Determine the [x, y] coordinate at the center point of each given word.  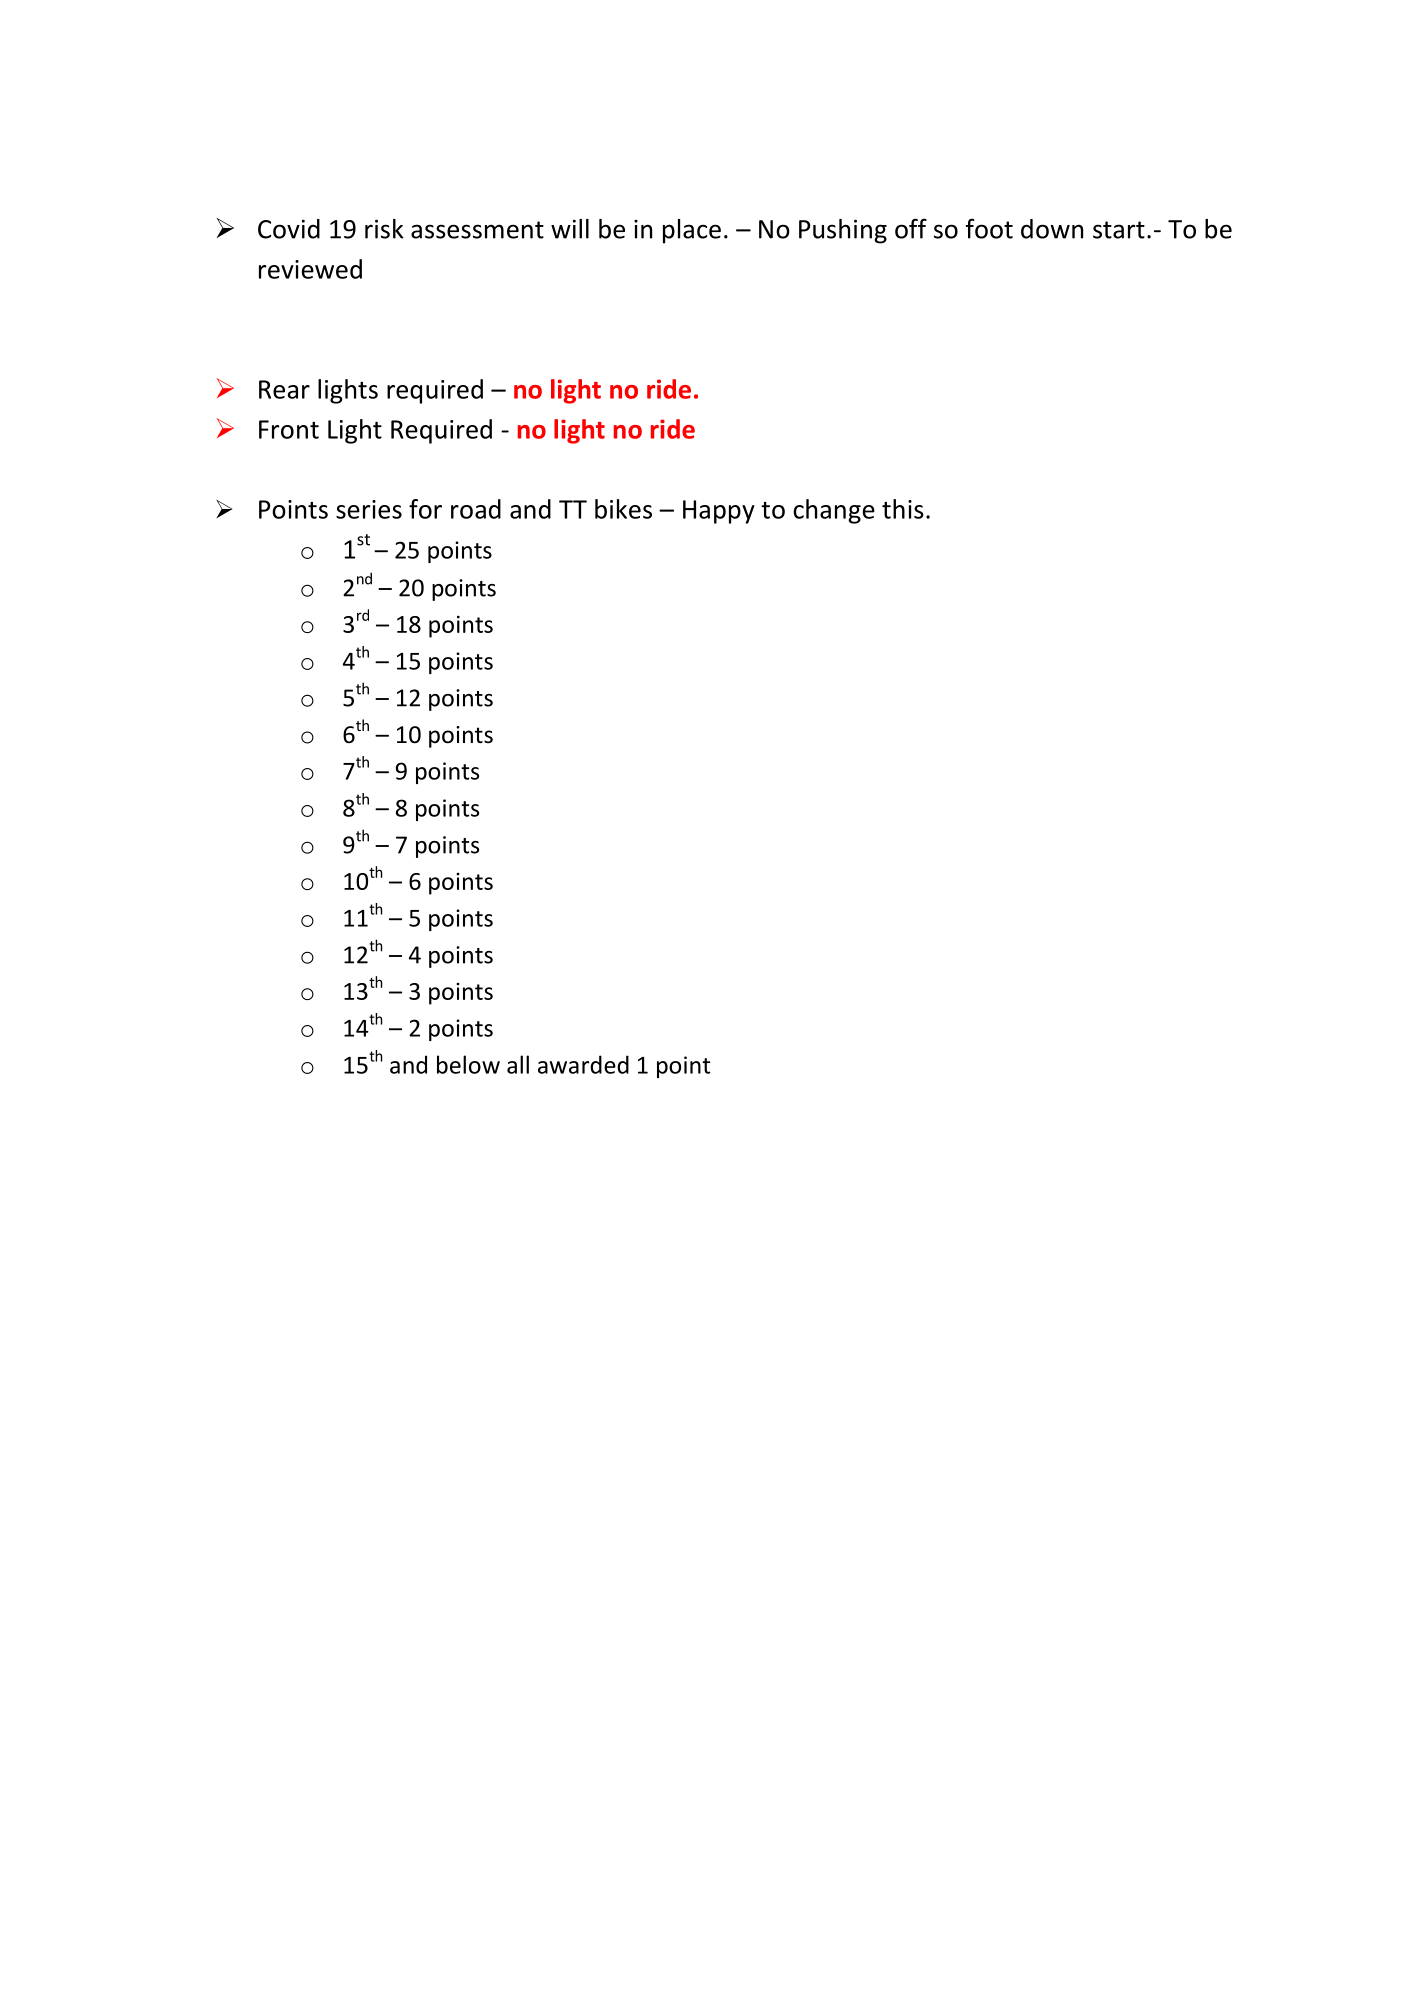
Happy [719, 512]
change [834, 511]
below [468, 1064]
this [903, 509]
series [369, 509]
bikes [623, 509]
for [425, 509]
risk [384, 229]
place [692, 231]
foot [989, 228]
